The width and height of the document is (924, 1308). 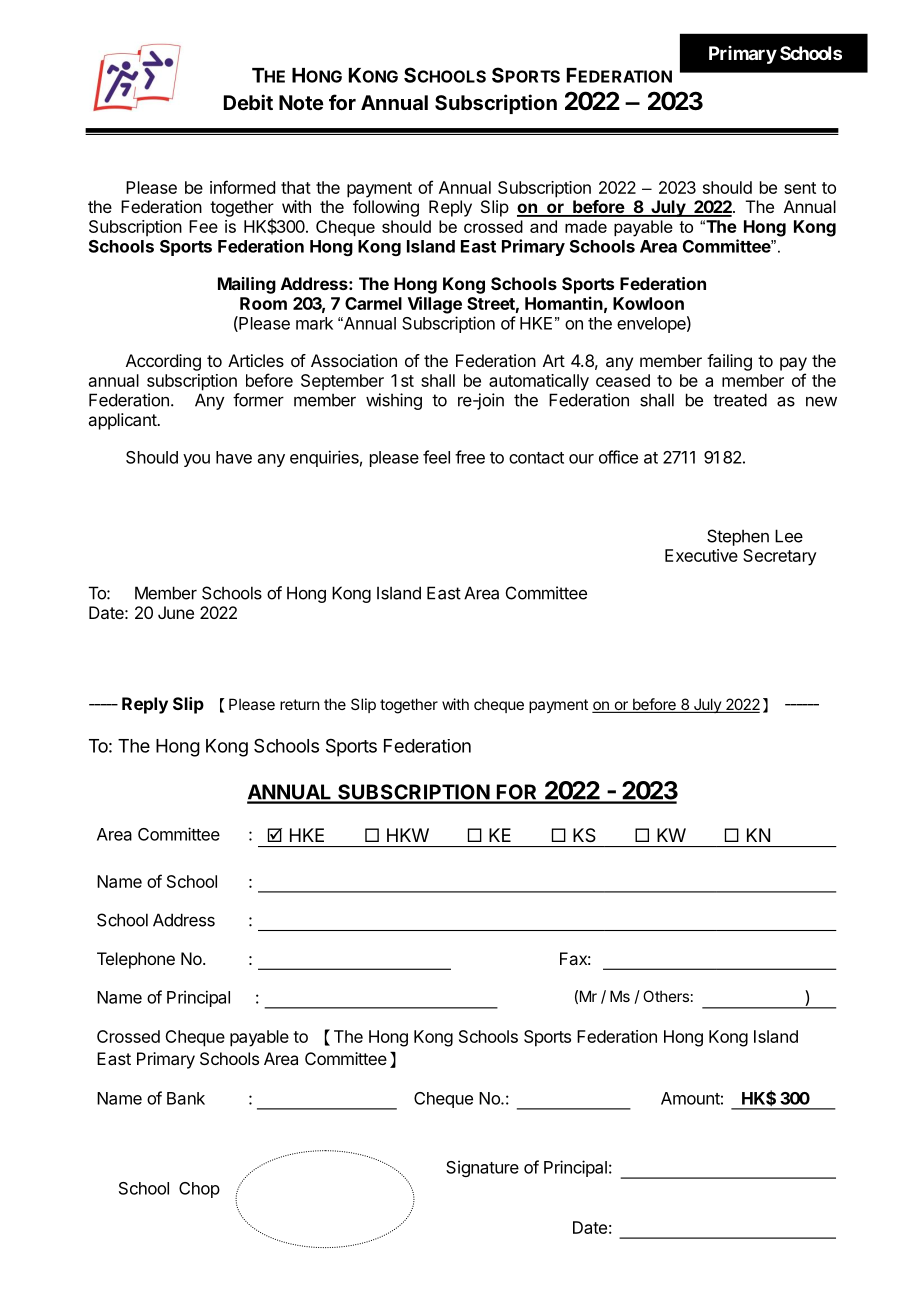 I want to click on Bank, so click(x=186, y=1098).
